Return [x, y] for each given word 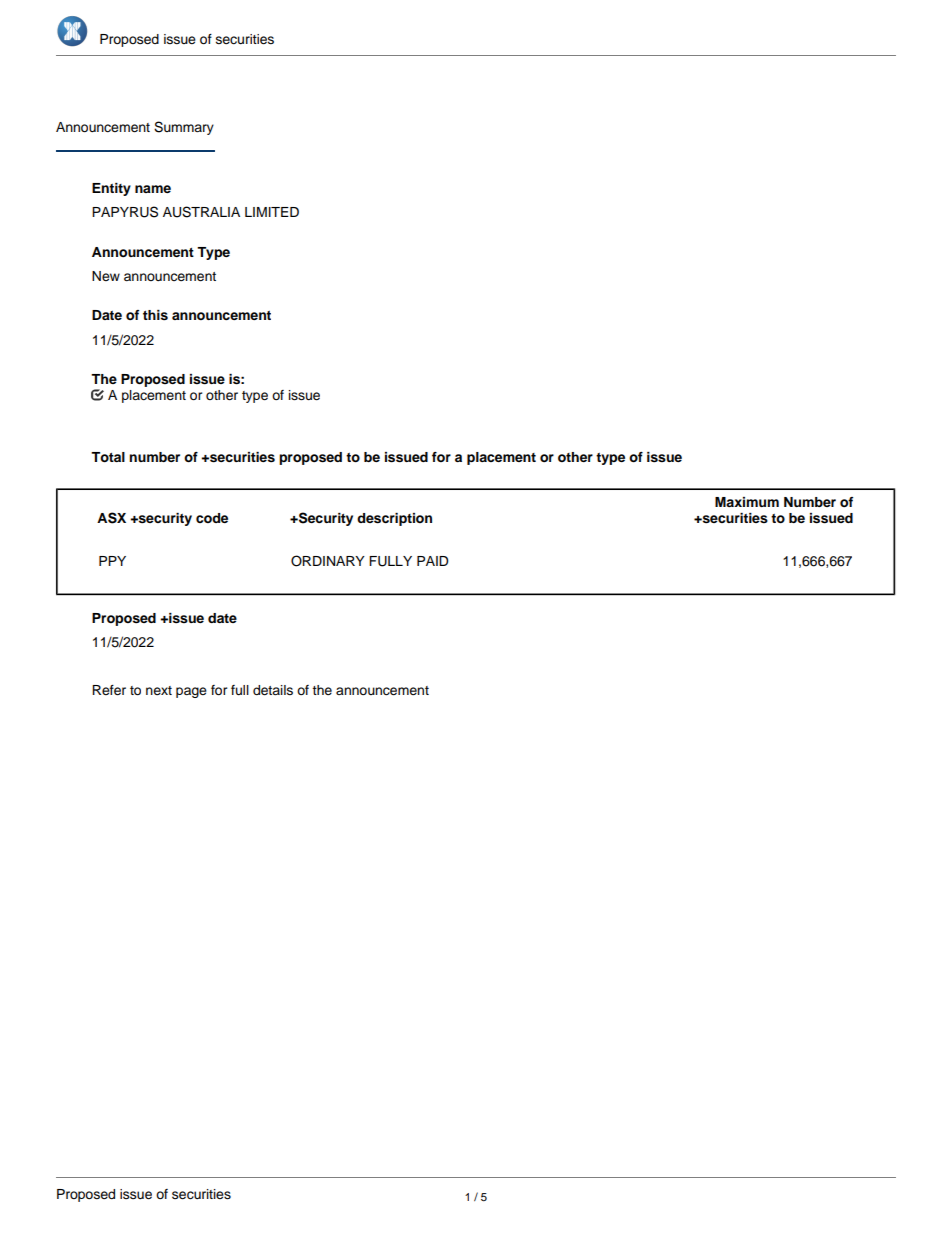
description [394, 519]
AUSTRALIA [201, 212]
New [106, 276]
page [191, 692]
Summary [184, 128]
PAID [432, 561]
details [273, 690]
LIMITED [272, 212]
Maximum [747, 502]
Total [108, 457]
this [155, 315]
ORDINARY [328, 561]
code [212, 518]
